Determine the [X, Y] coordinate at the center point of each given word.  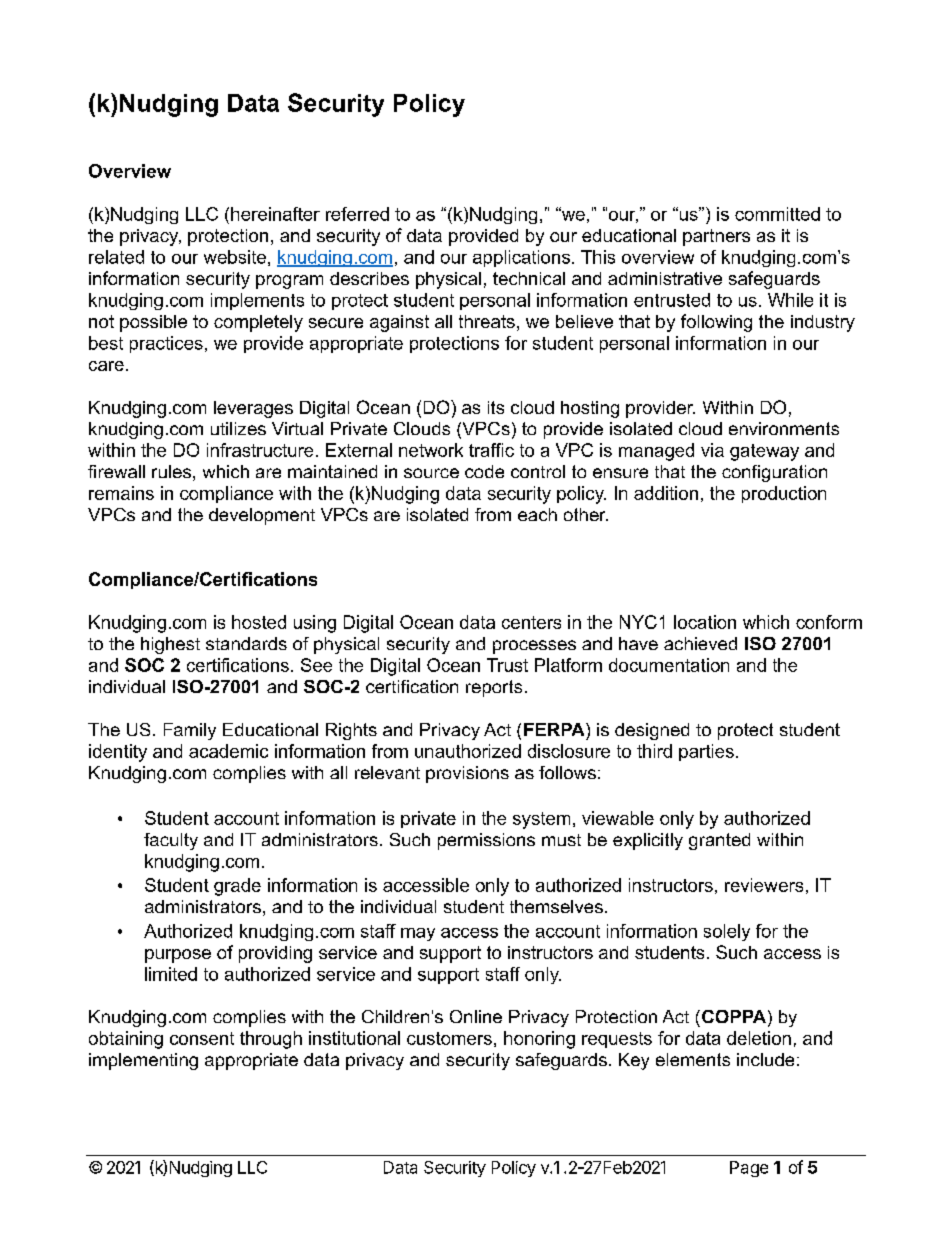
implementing [143, 1061]
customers [449, 1038]
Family [190, 731]
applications [523, 258]
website [235, 257]
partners [716, 237]
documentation [669, 665]
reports [494, 688]
